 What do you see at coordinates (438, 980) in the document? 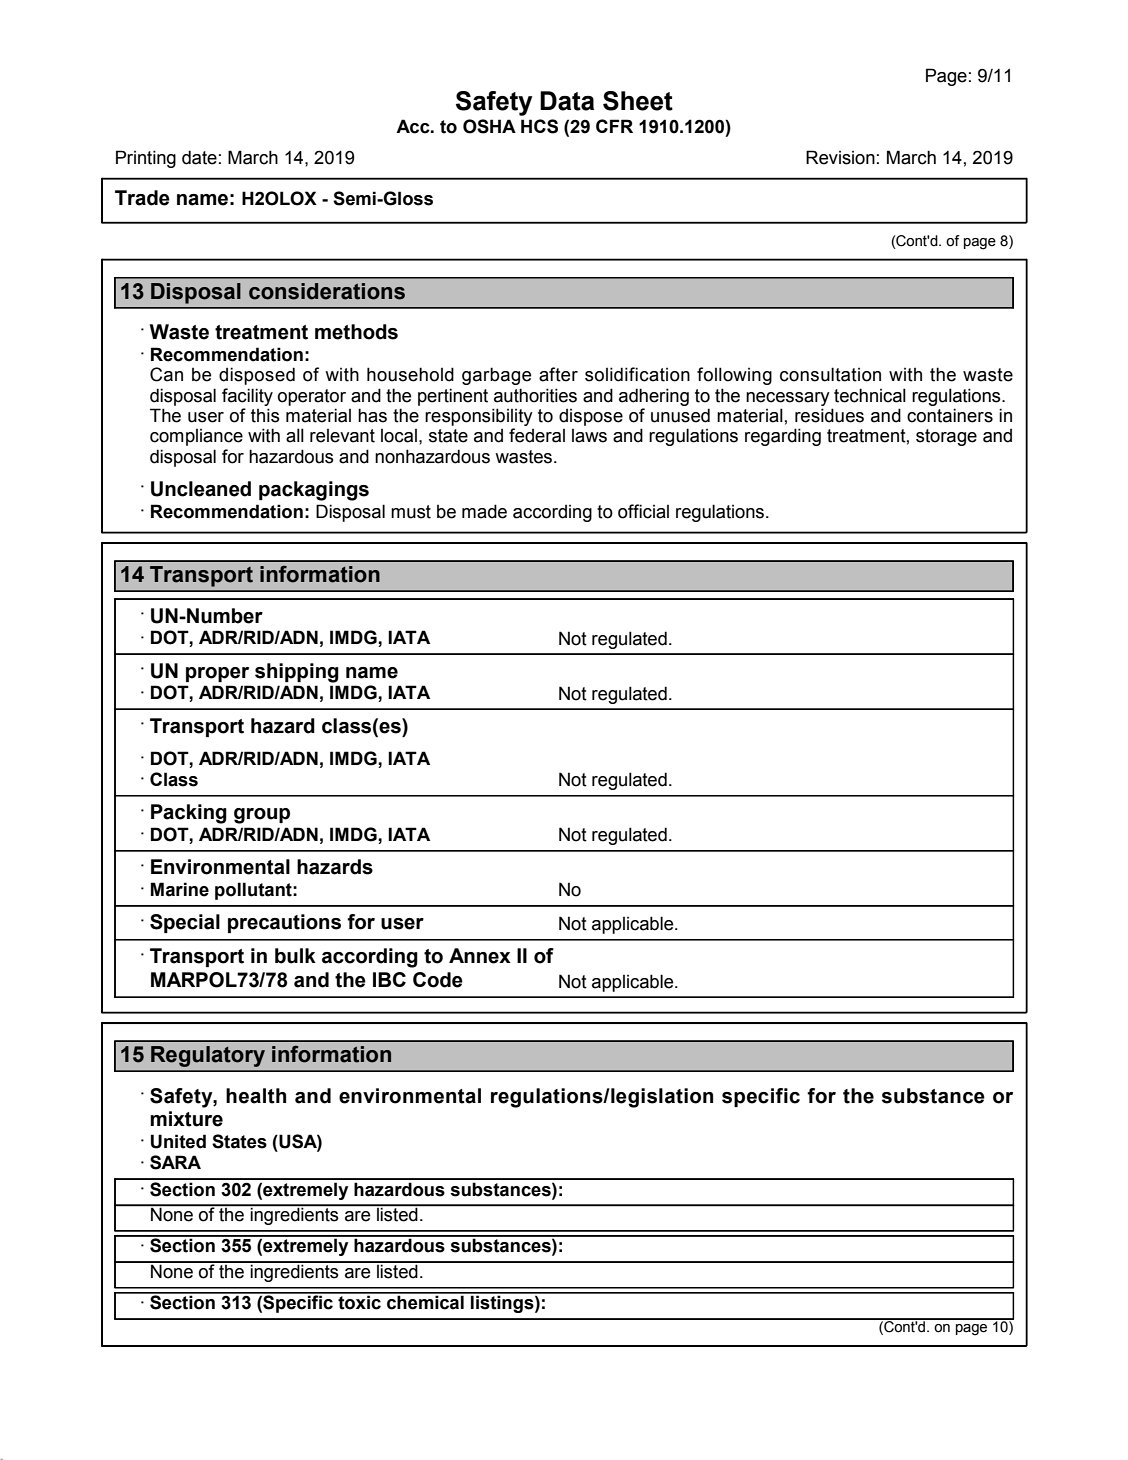
I see `Code` at bounding box center [438, 980].
